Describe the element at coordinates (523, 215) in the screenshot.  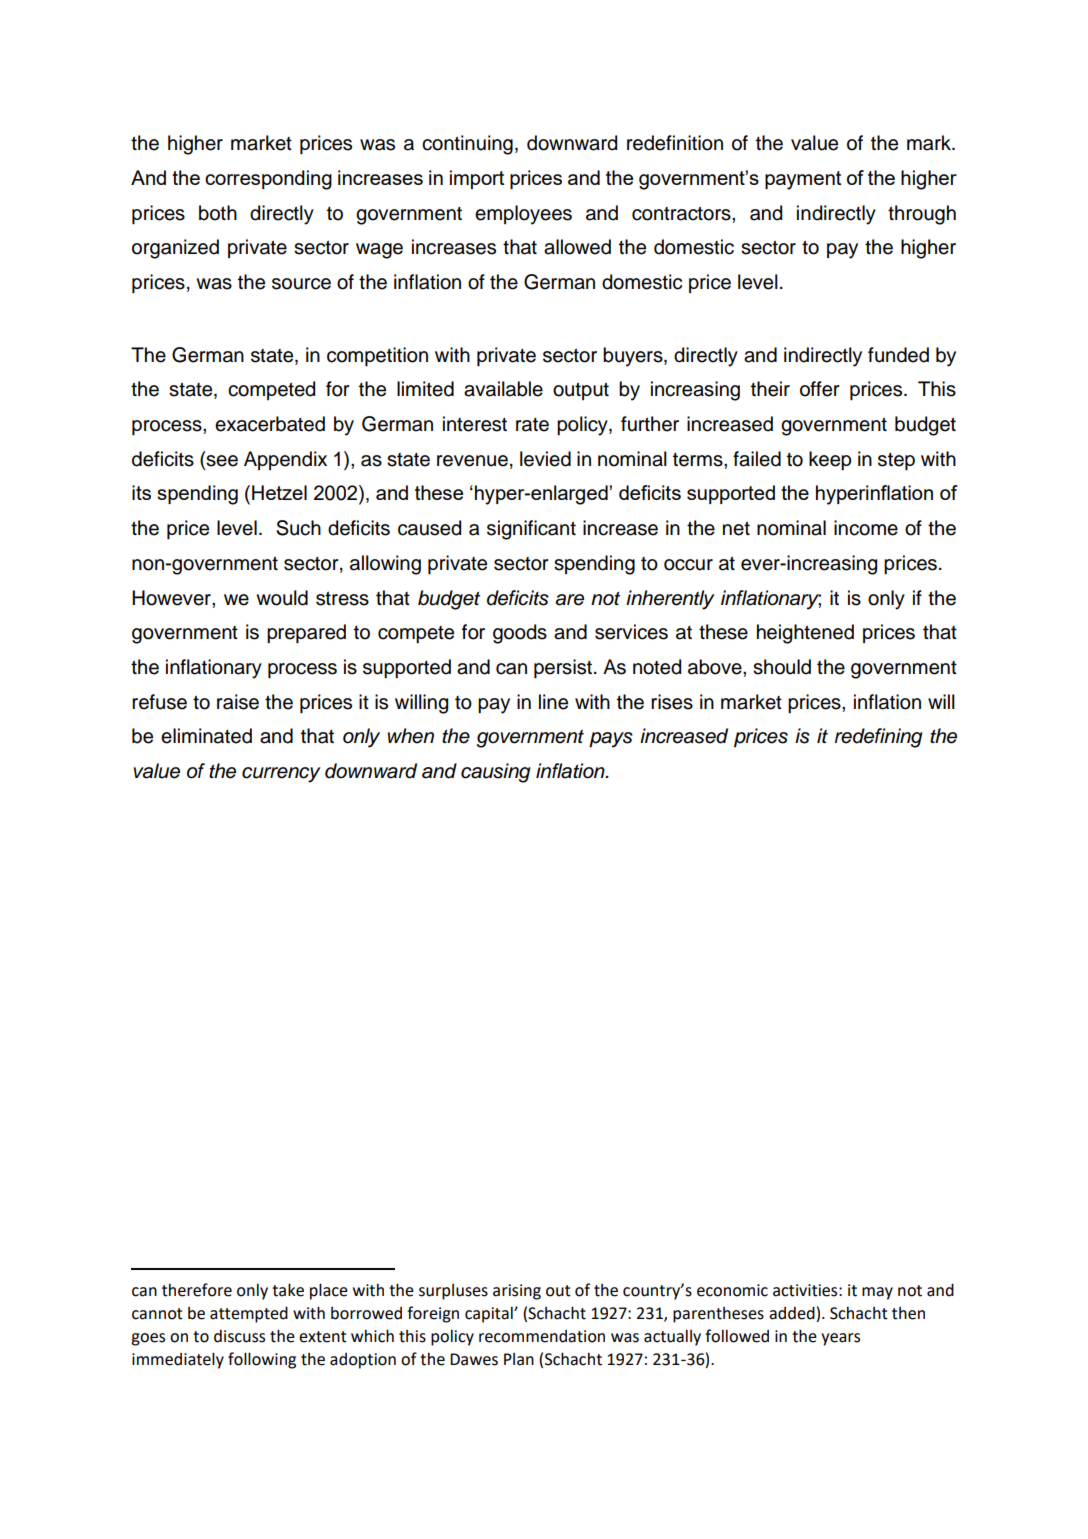
I see `employees` at that location.
